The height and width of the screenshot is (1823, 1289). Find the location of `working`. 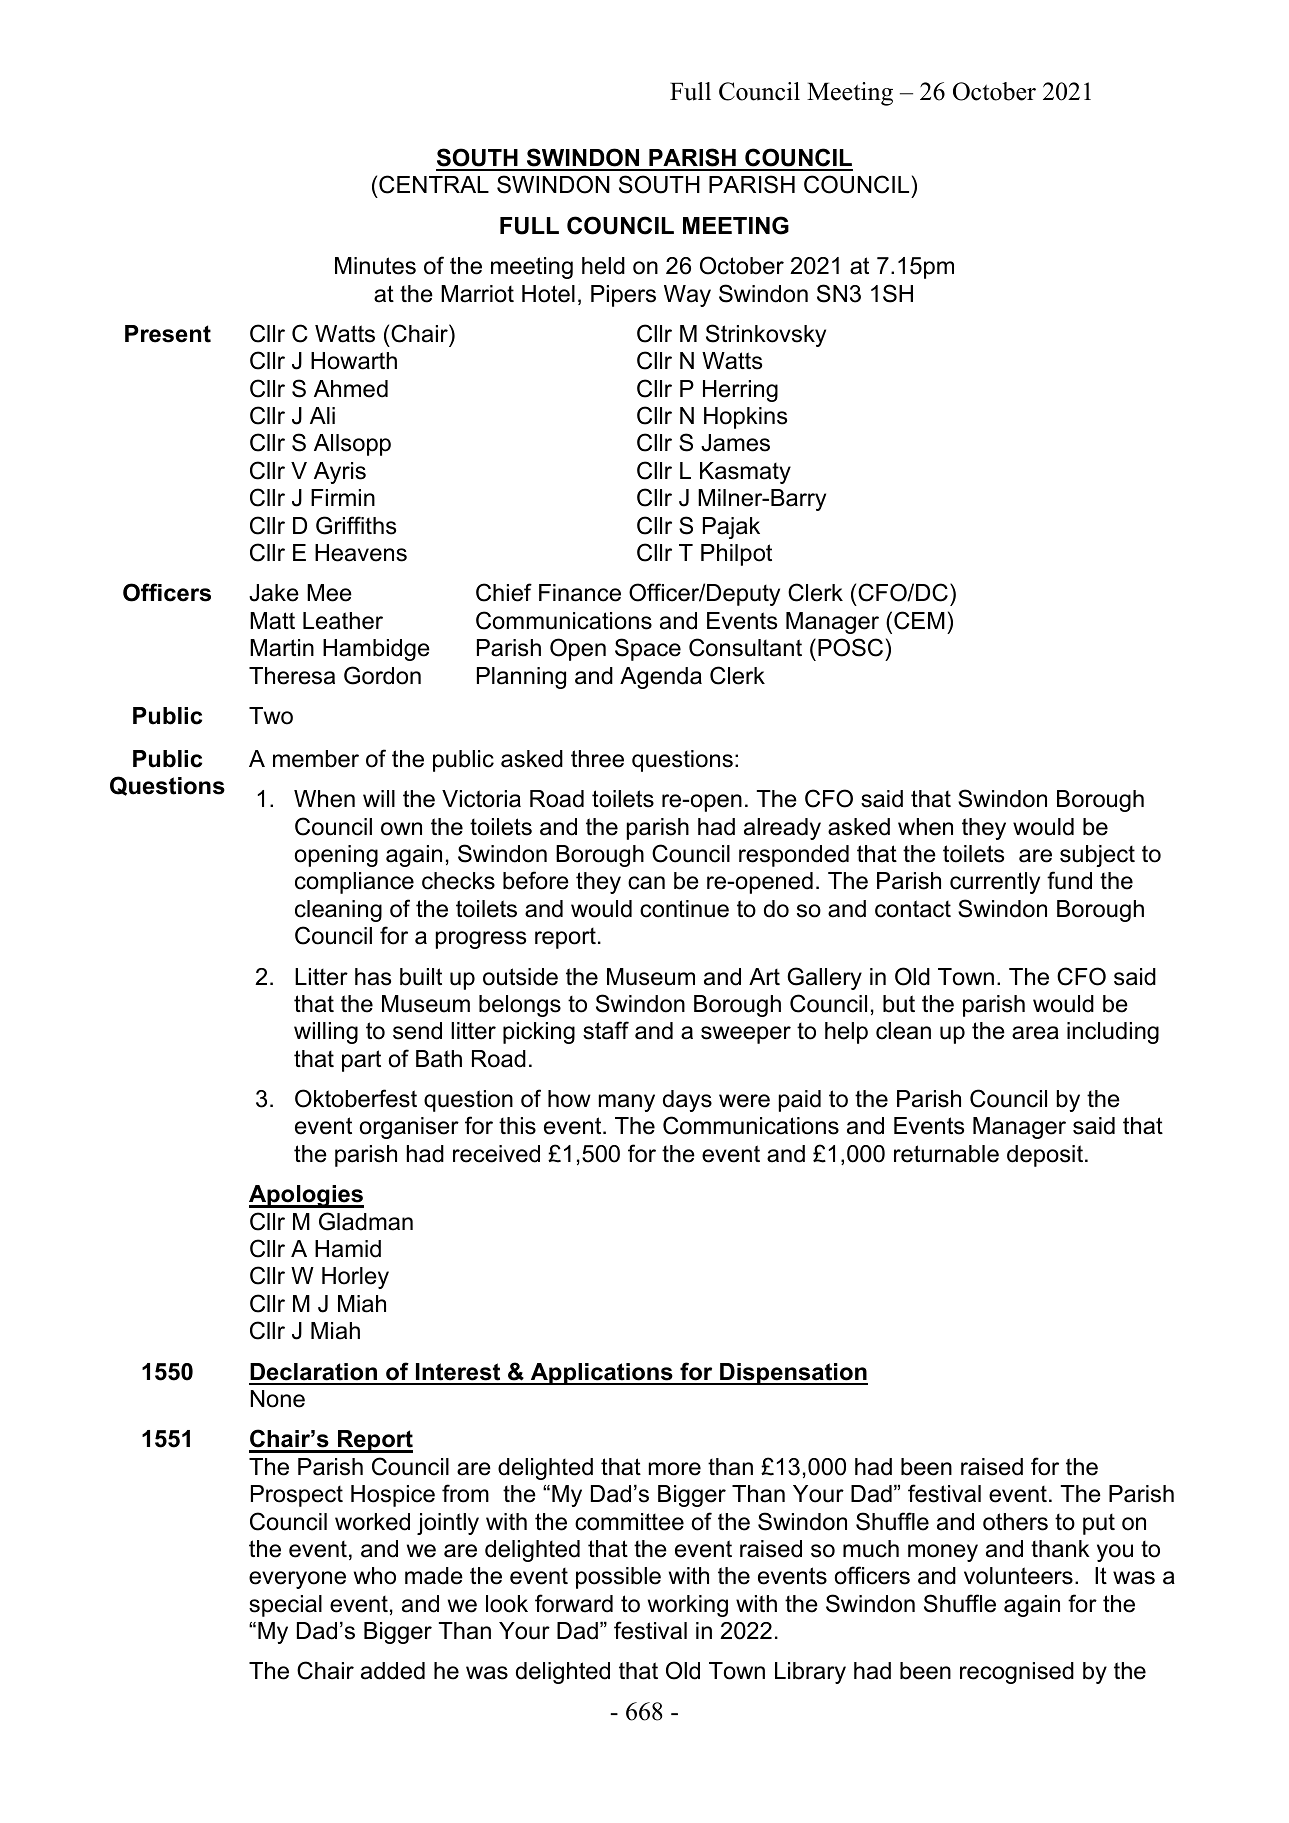

working is located at coordinates (688, 1606).
